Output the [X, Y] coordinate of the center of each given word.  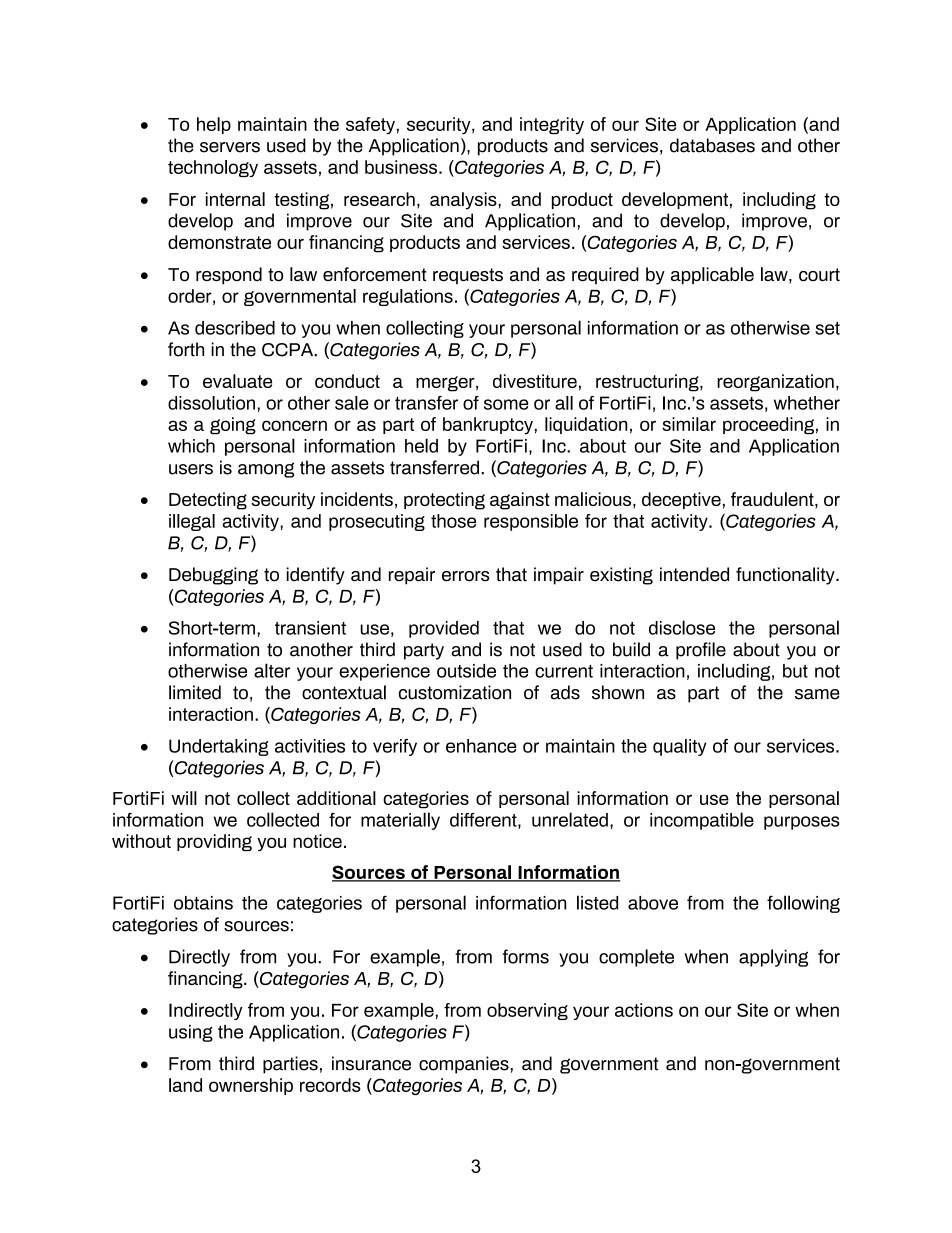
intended [694, 574]
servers [230, 147]
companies [464, 1065]
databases [712, 145]
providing [214, 842]
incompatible [702, 821]
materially [400, 821]
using [191, 1033]
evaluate [237, 381]
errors [466, 576]
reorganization [775, 383]
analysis [464, 201]
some [506, 404]
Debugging [213, 576]
